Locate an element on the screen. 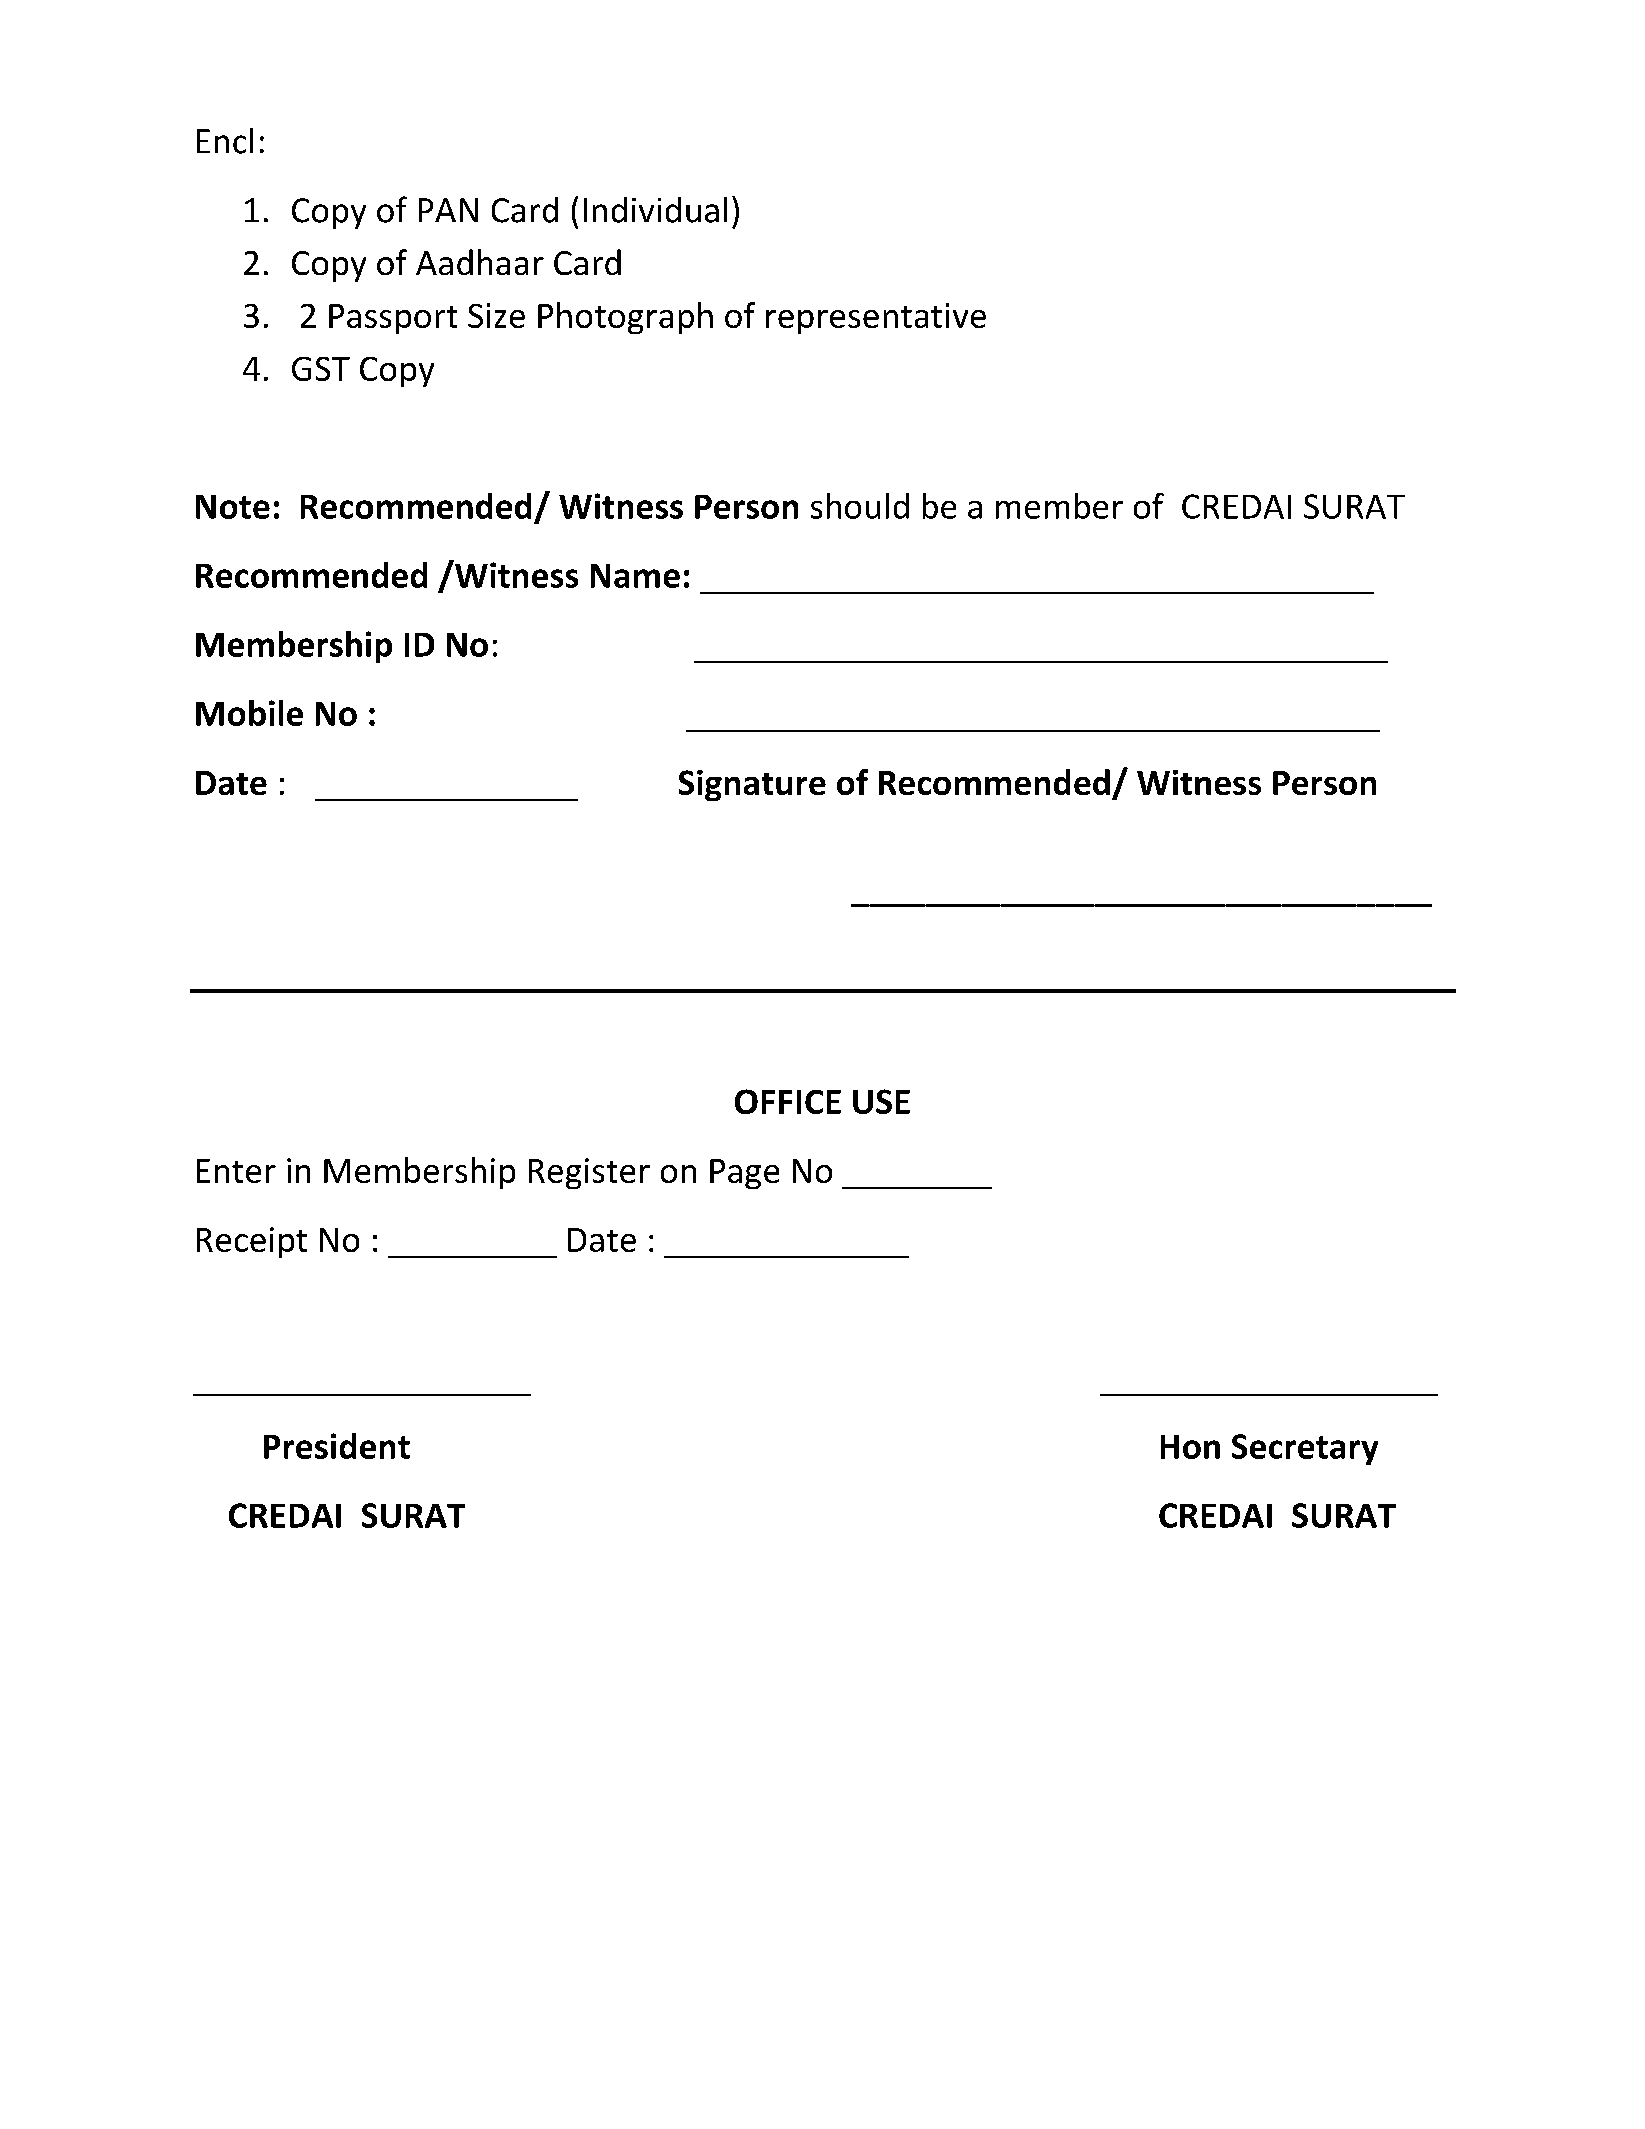 This screenshot has height=2129, width=1645. OFFICE is located at coordinates (788, 1101).
